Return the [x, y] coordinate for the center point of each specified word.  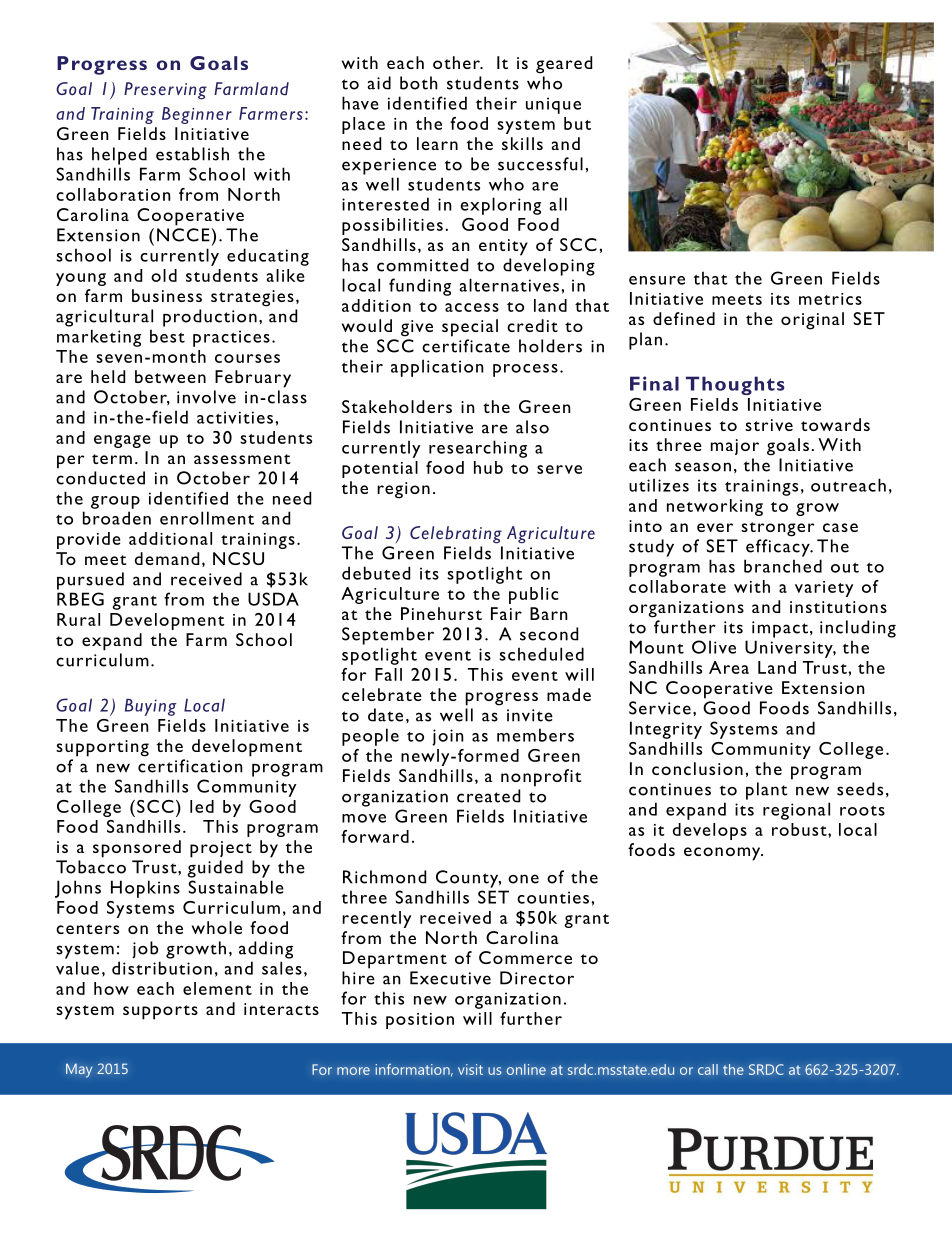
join [448, 737]
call [708, 1069]
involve [206, 397]
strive [769, 425]
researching [478, 449]
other [457, 62]
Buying [150, 707]
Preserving [165, 91]
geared [564, 65]
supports [160, 1012]
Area [729, 667]
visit [470, 1069]
